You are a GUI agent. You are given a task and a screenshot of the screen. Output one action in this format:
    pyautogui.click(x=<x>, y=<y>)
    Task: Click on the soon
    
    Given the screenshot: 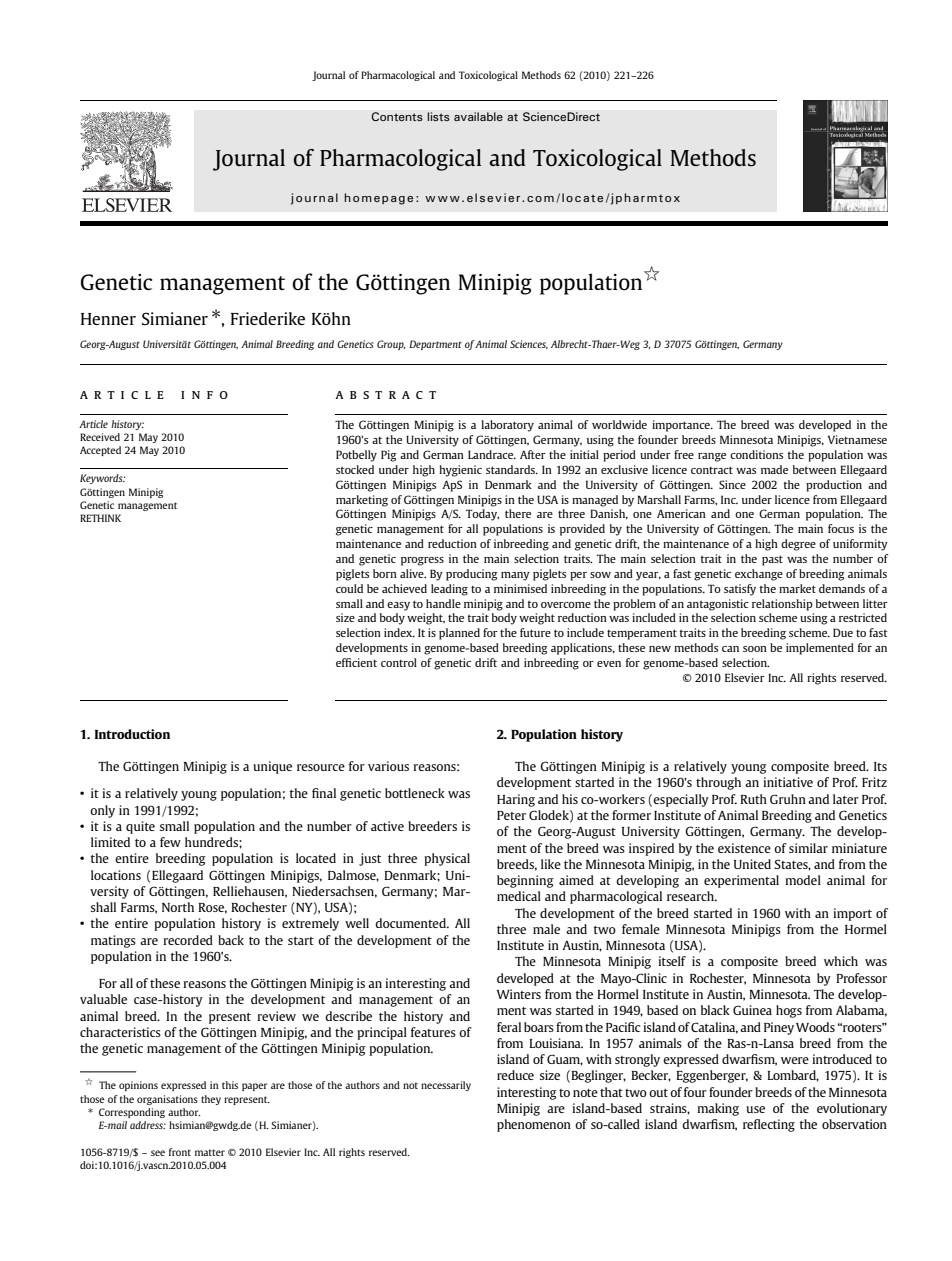 What is the action you would take?
    pyautogui.click(x=755, y=649)
